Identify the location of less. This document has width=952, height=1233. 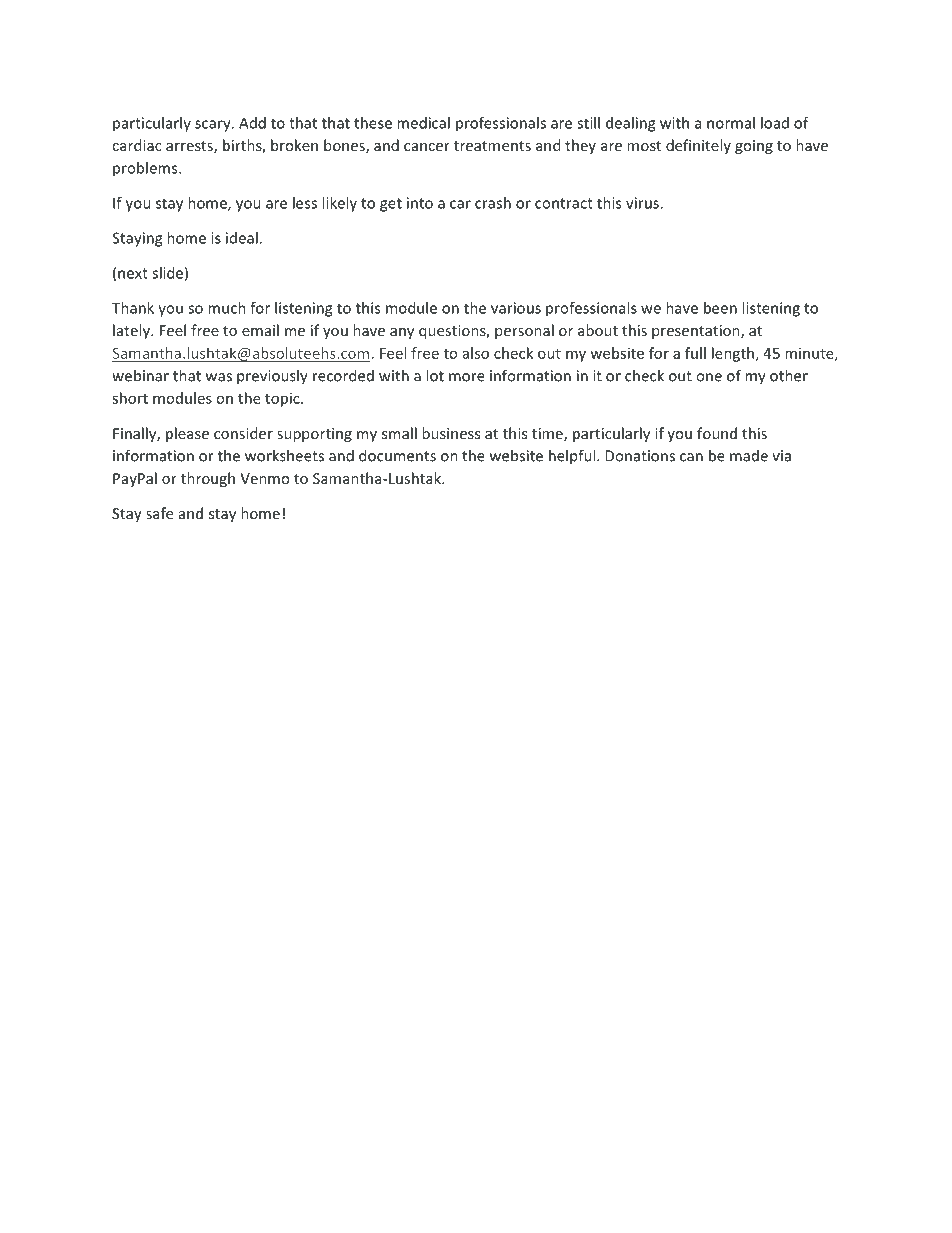
(305, 203).
